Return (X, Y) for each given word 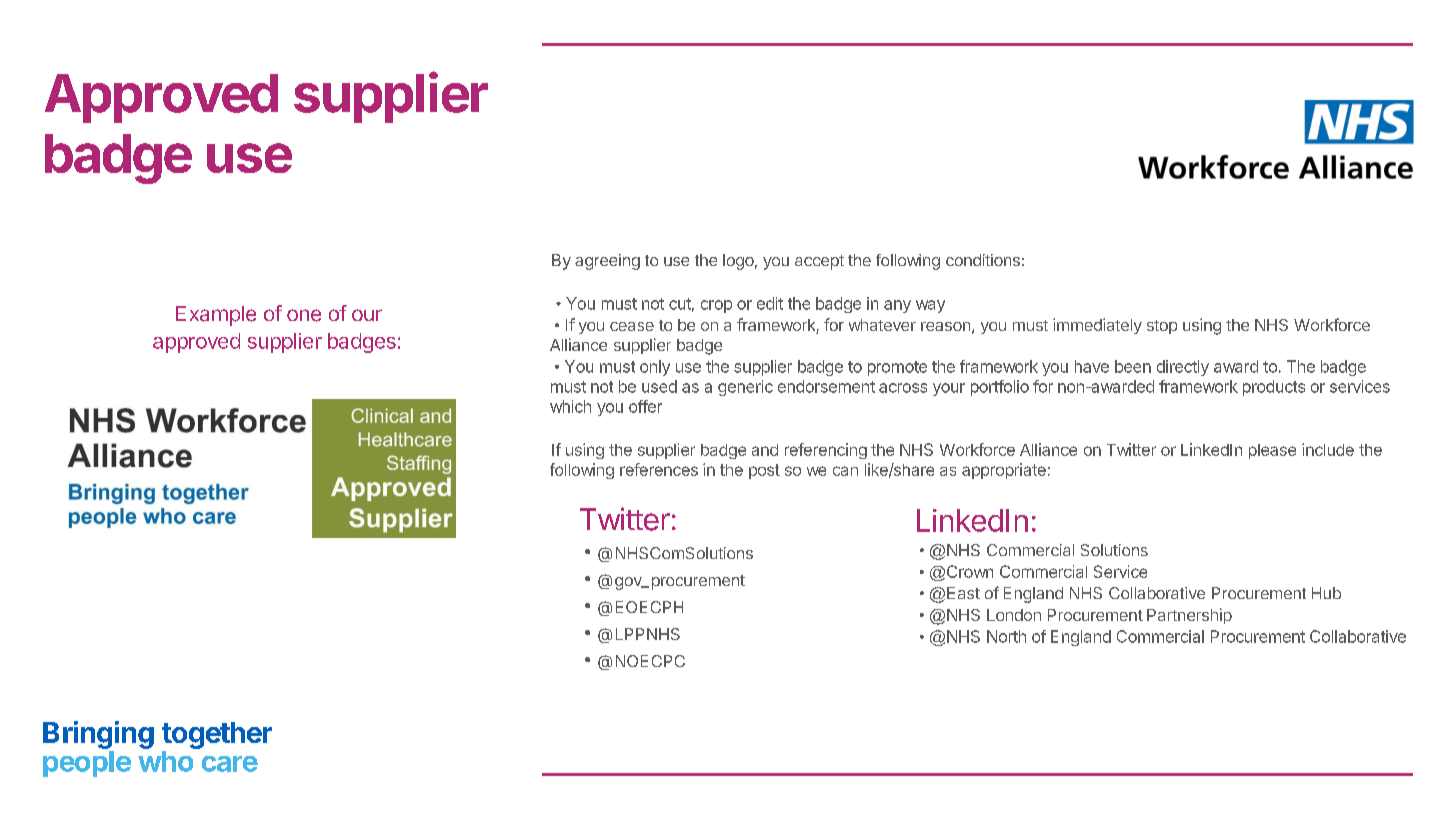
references (659, 469)
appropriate (1004, 471)
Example (216, 316)
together (217, 735)
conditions (983, 260)
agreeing (607, 262)
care (230, 764)
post (764, 471)
